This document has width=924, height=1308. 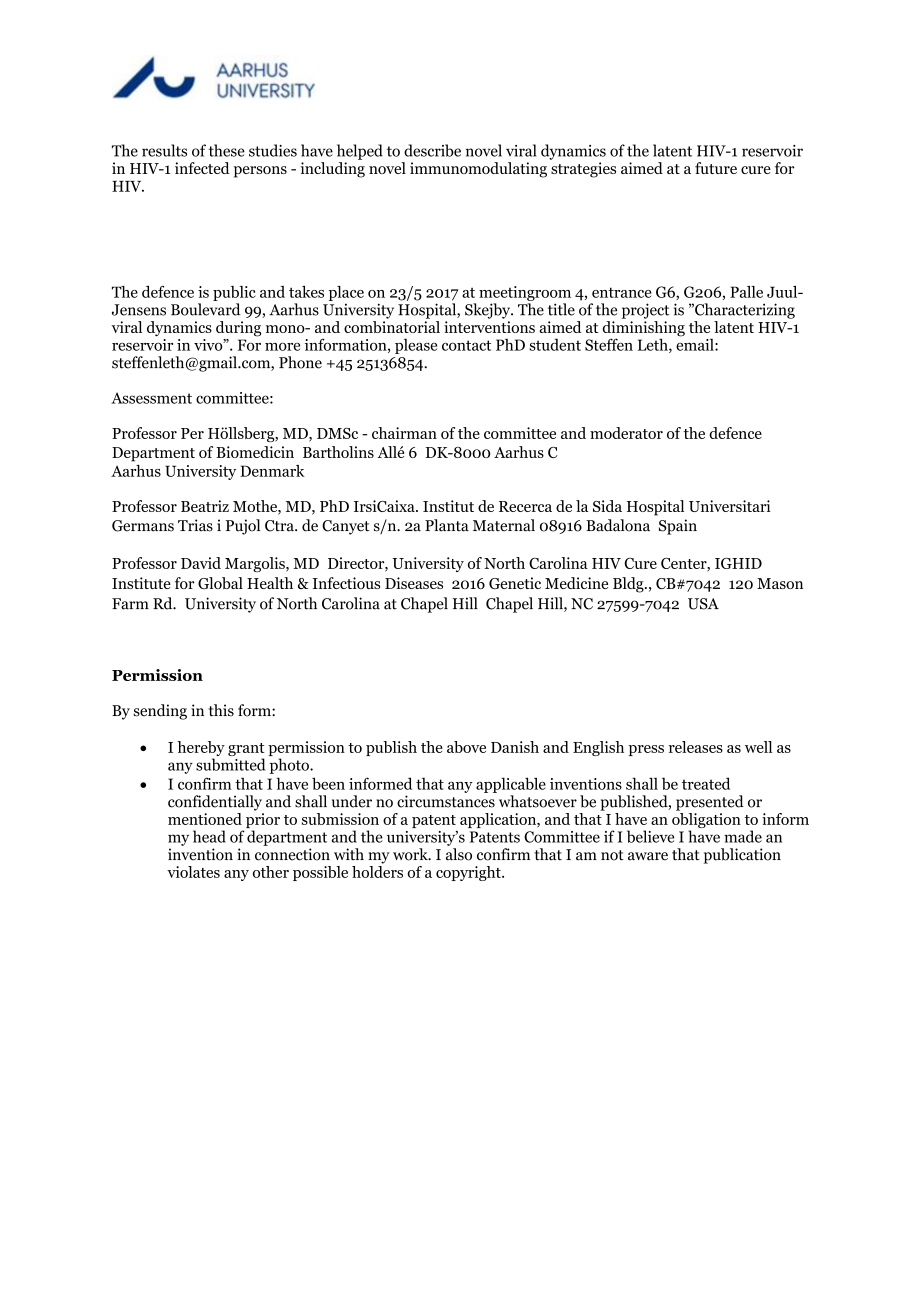 What do you see at coordinates (151, 398) in the document?
I see `Assessment` at bounding box center [151, 398].
